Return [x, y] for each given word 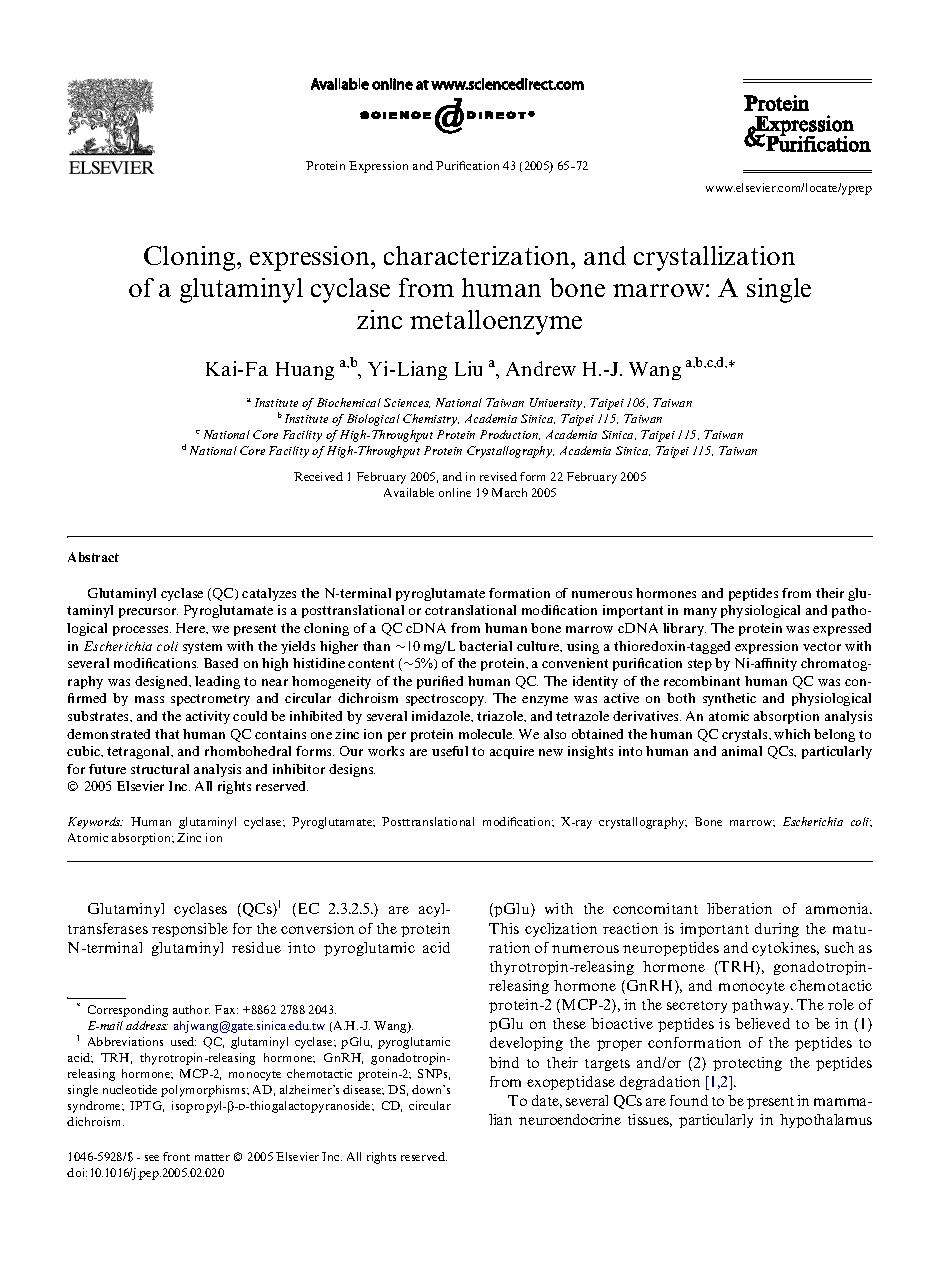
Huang [305, 371]
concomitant [655, 908]
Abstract [93, 557]
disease [363, 1090]
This [504, 928]
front [176, 1156]
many [700, 613]
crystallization [714, 258]
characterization [478, 255]
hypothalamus [826, 1121]
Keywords [95, 823]
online [455, 492]
